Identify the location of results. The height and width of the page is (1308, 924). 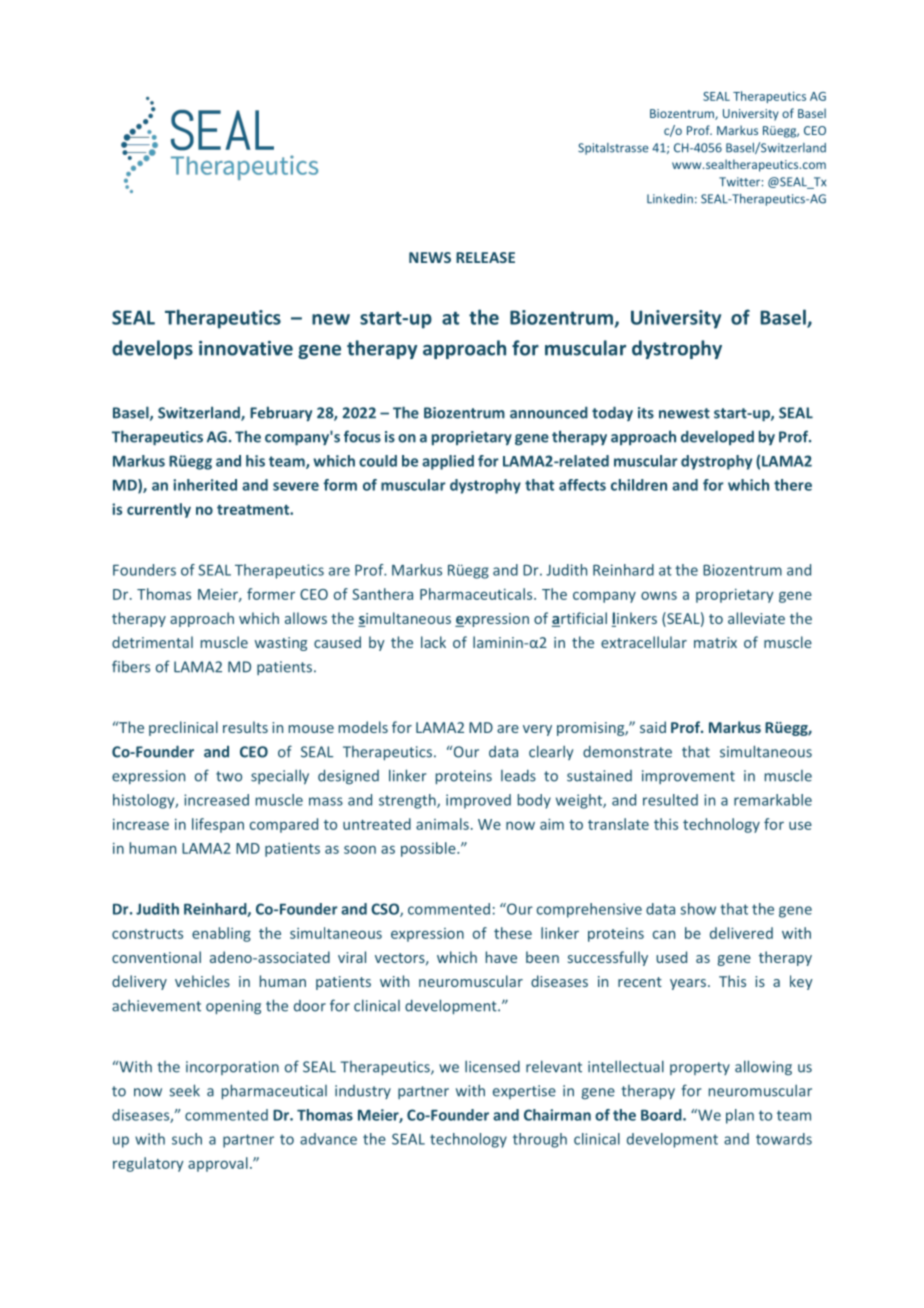
(245, 727).
